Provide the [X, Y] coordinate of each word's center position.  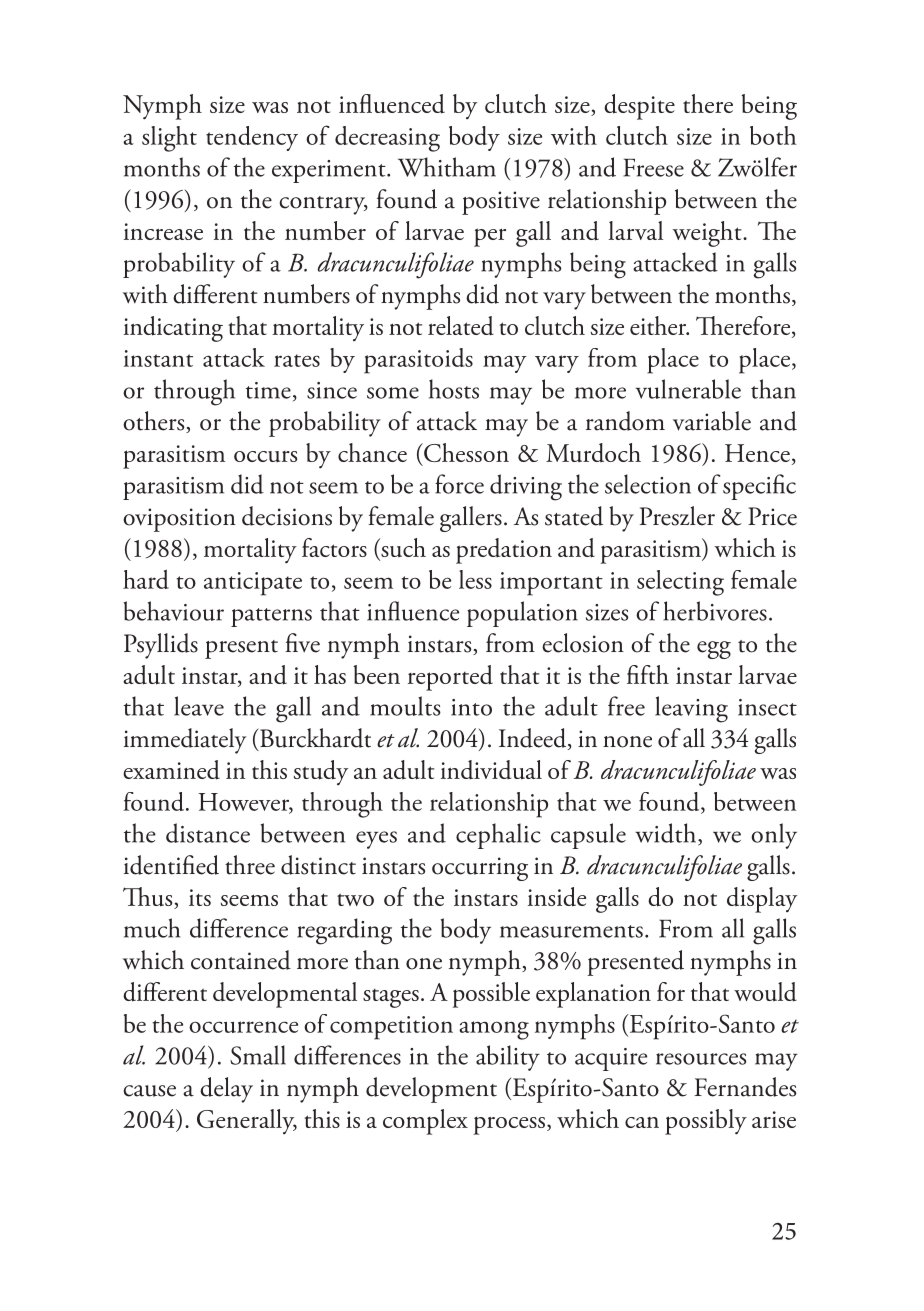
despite [639, 107]
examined [171, 770]
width [667, 834]
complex [425, 1122]
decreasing [387, 139]
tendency [252, 138]
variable [712, 421]
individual [491, 770]
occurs [265, 456]
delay [226, 1090]
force [459, 484]
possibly [706, 1122]
